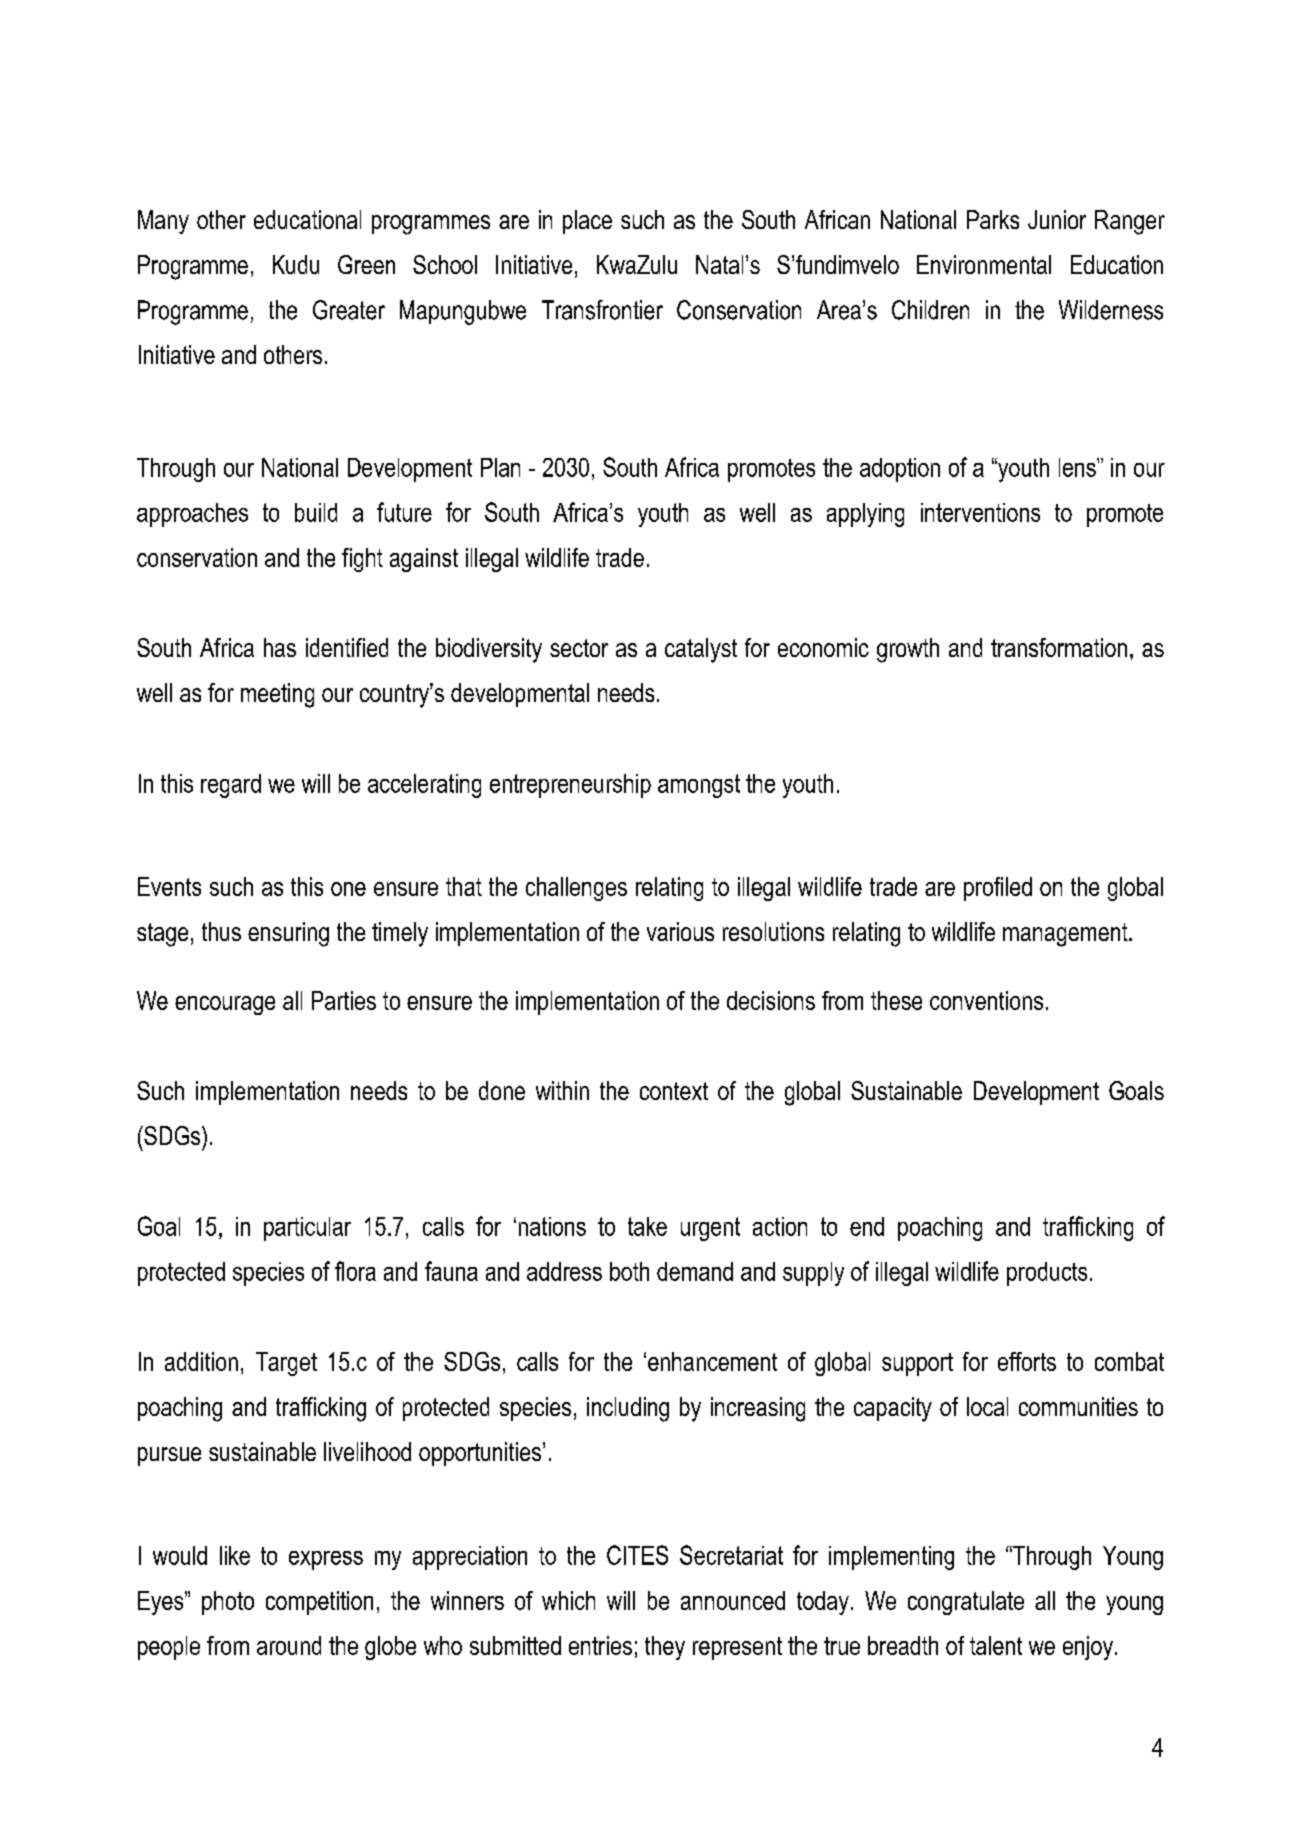  Describe the element at coordinates (1059, 647) in the document. I see `transformation` at that location.
